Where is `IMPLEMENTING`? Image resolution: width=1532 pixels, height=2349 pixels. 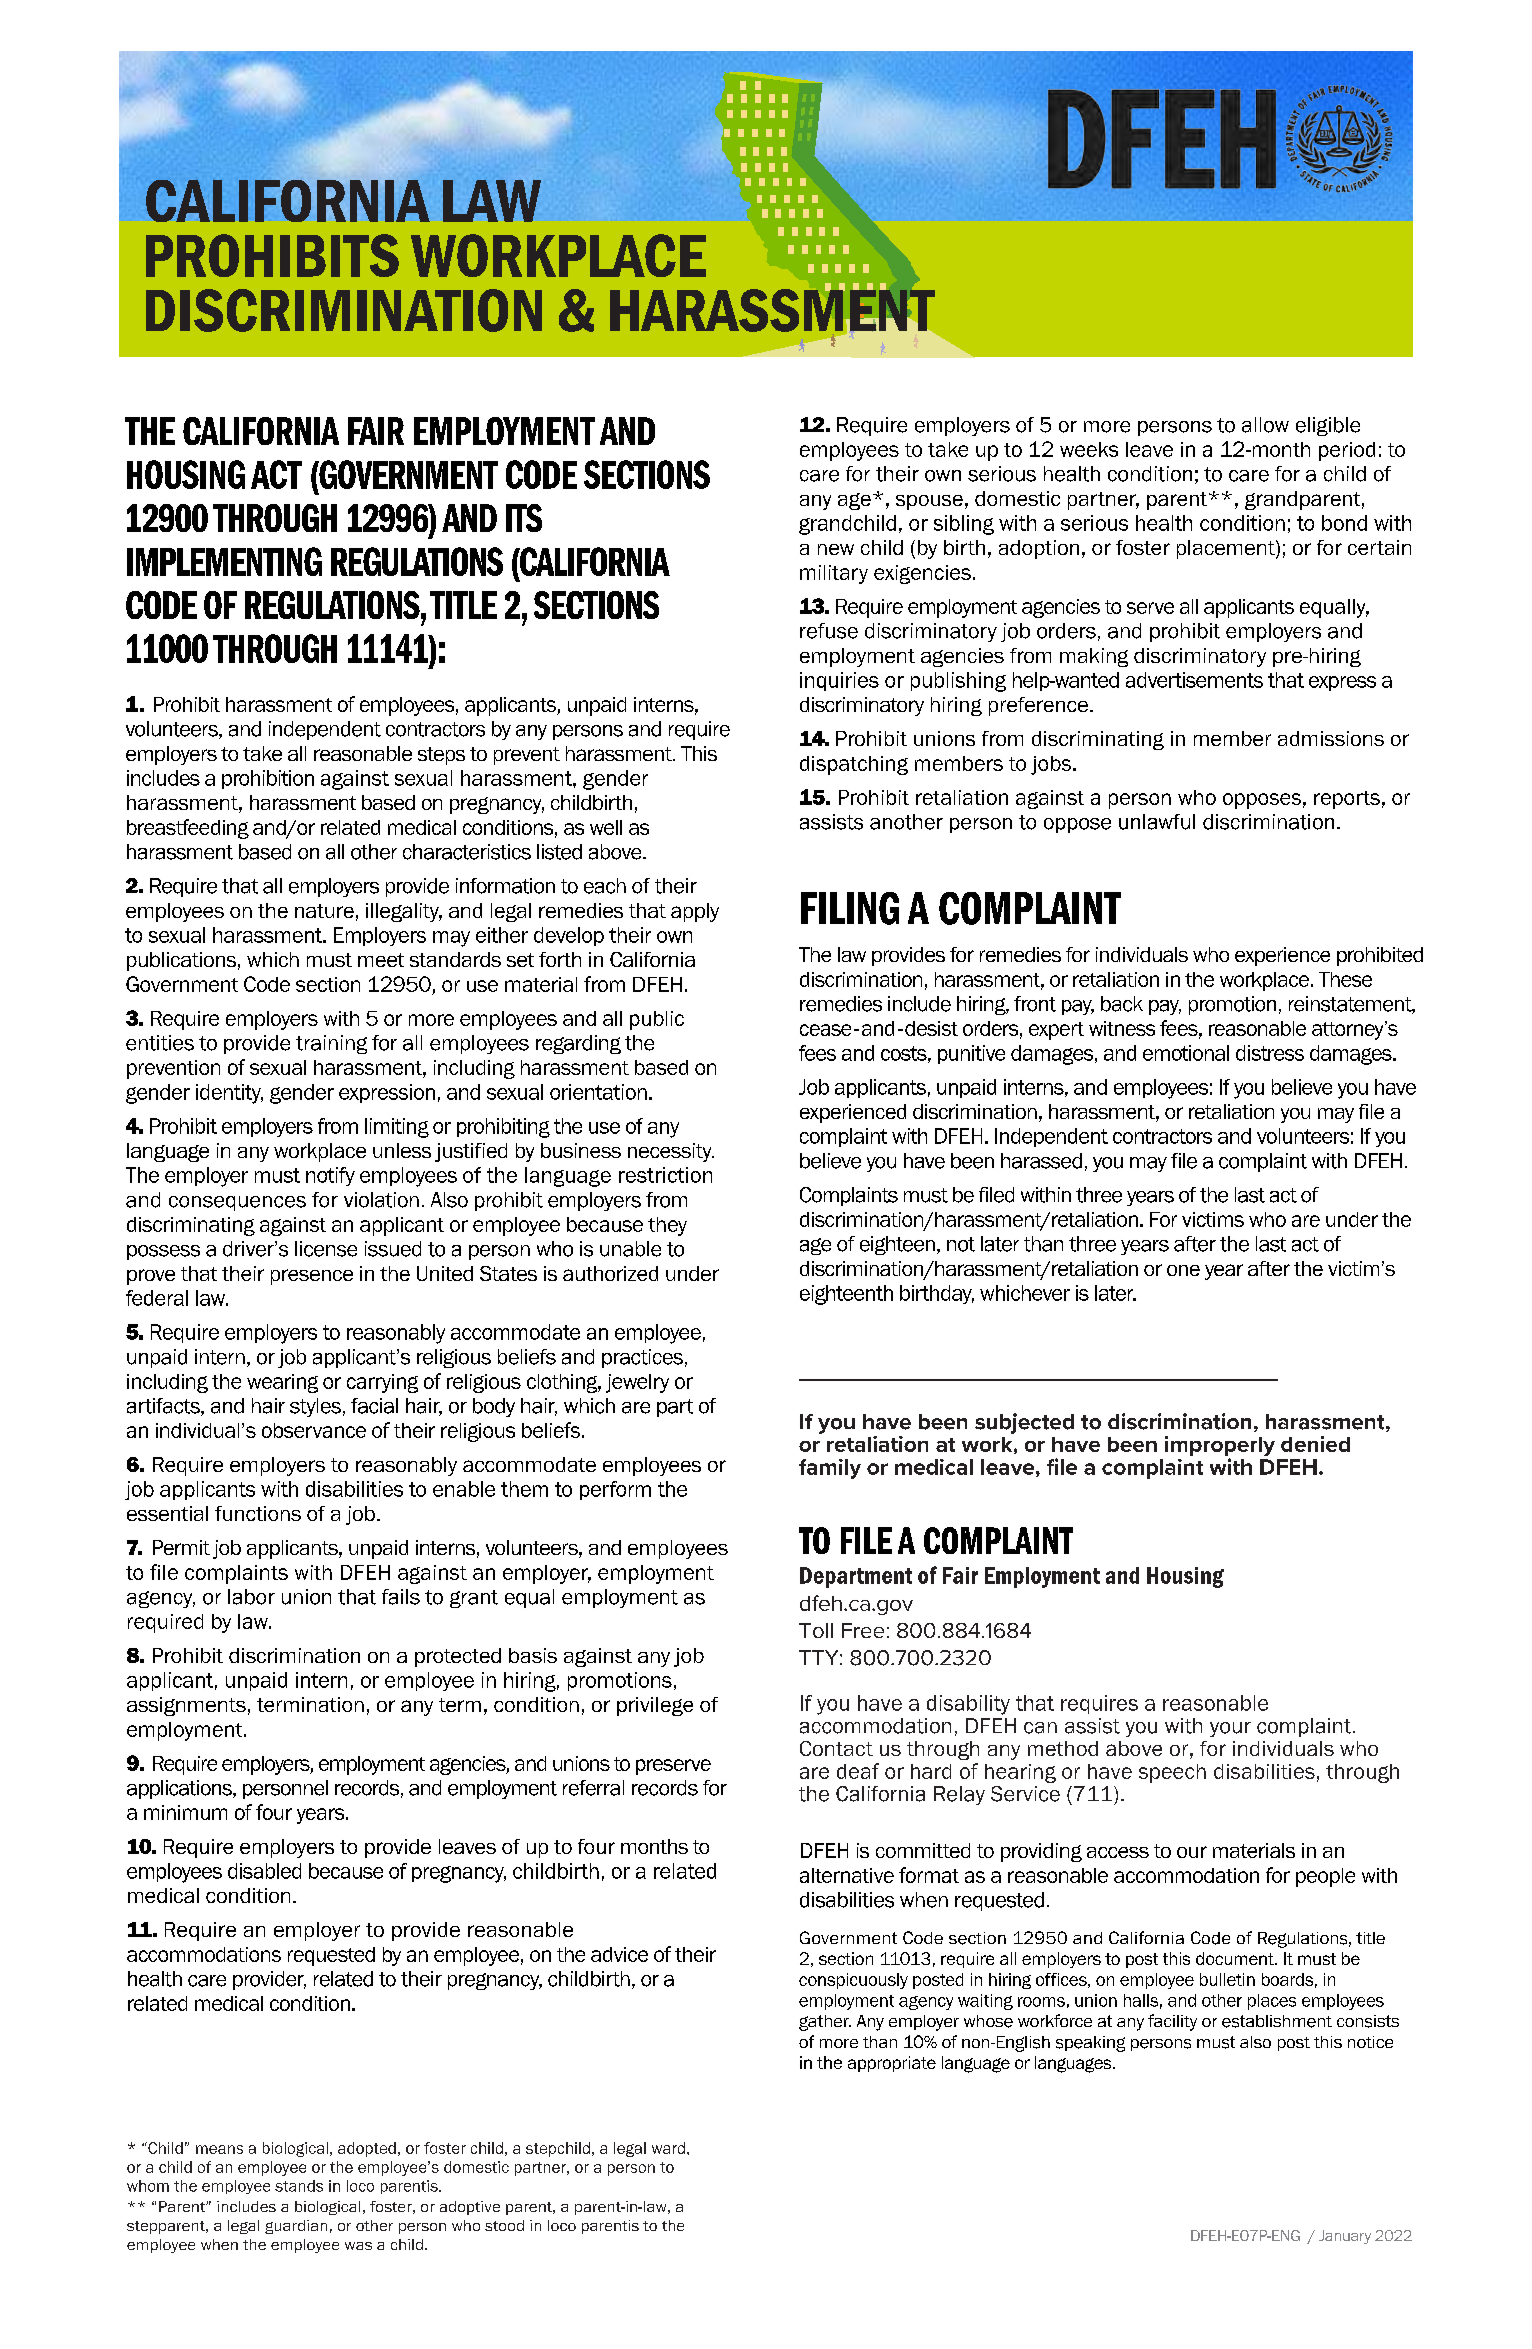 IMPLEMENTING is located at coordinates (224, 561).
